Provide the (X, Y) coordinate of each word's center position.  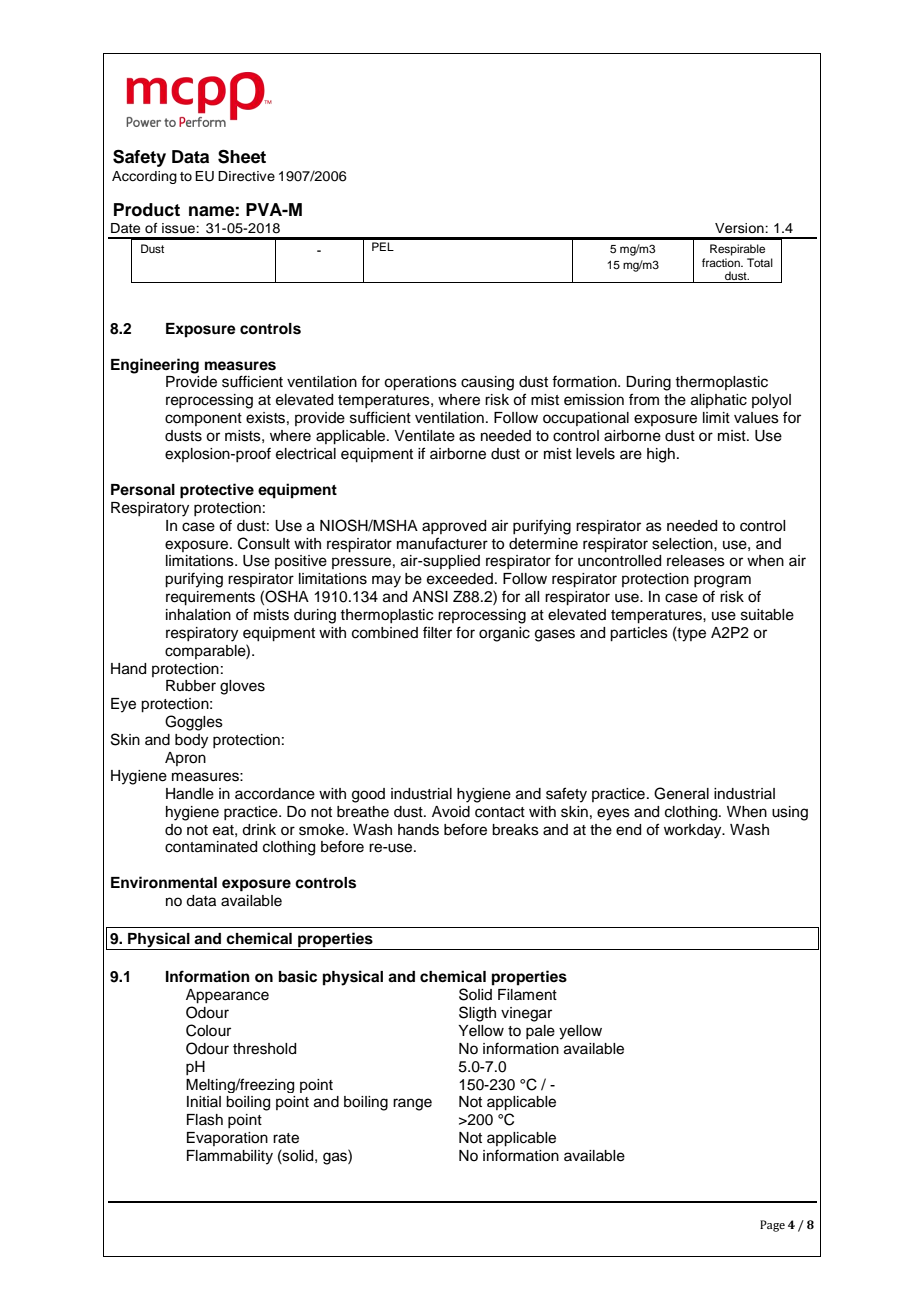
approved (454, 527)
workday (694, 831)
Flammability (230, 1157)
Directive (246, 176)
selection (683, 544)
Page (772, 1226)
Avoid (451, 812)
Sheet (242, 156)
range (412, 1104)
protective (217, 491)
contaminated (211, 847)
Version (740, 228)
